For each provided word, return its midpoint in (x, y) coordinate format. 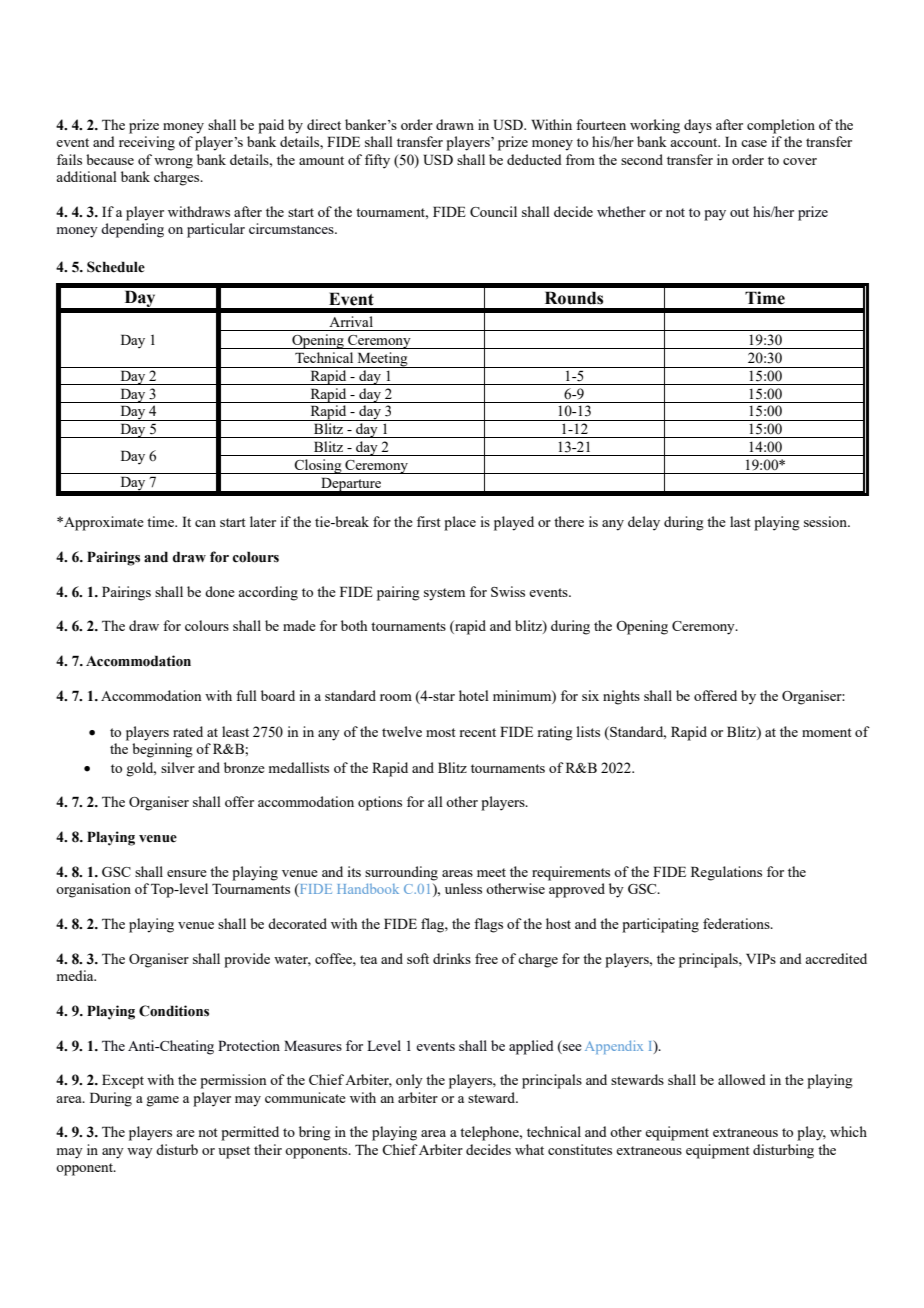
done (220, 591)
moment (827, 732)
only (409, 1081)
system (444, 594)
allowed (742, 1079)
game (162, 1101)
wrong (173, 163)
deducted (534, 159)
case (754, 143)
